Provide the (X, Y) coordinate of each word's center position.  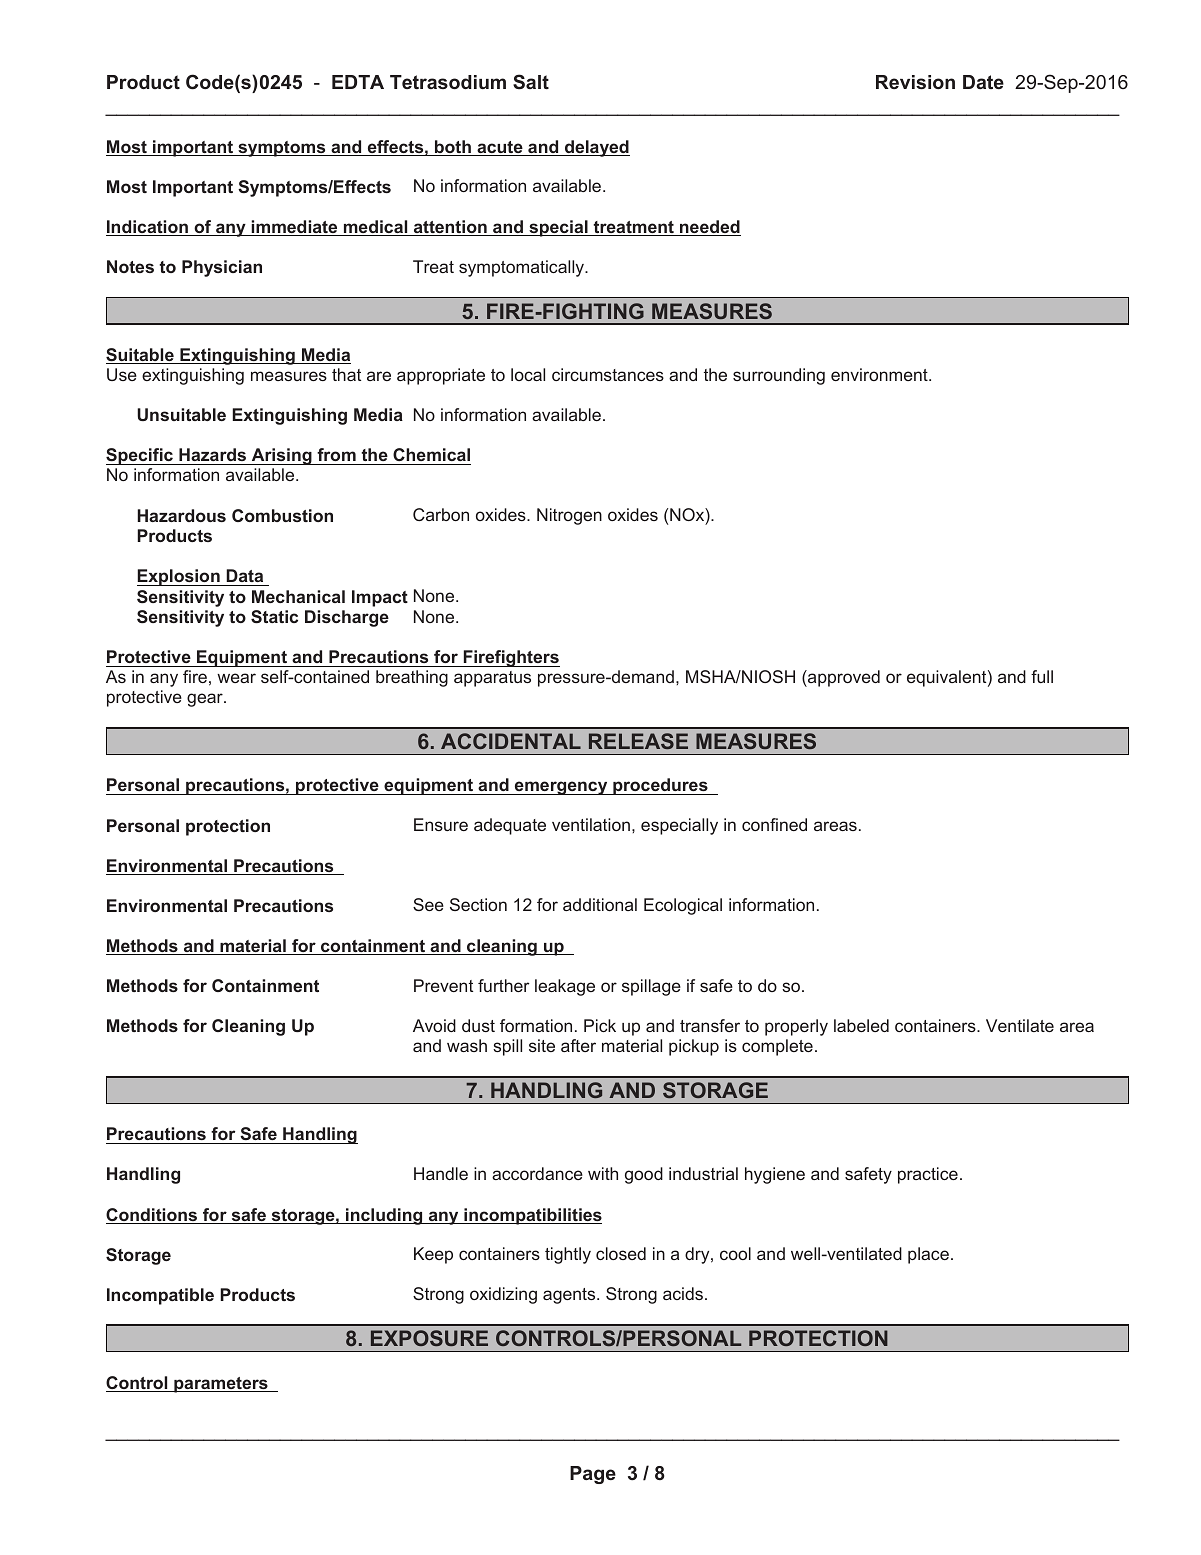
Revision (915, 82)
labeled (861, 1025)
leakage (565, 987)
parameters (221, 1385)
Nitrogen (569, 516)
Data (245, 577)
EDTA (358, 82)
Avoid (434, 1025)
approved (843, 678)
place (928, 1255)
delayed (596, 148)
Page (593, 1475)
